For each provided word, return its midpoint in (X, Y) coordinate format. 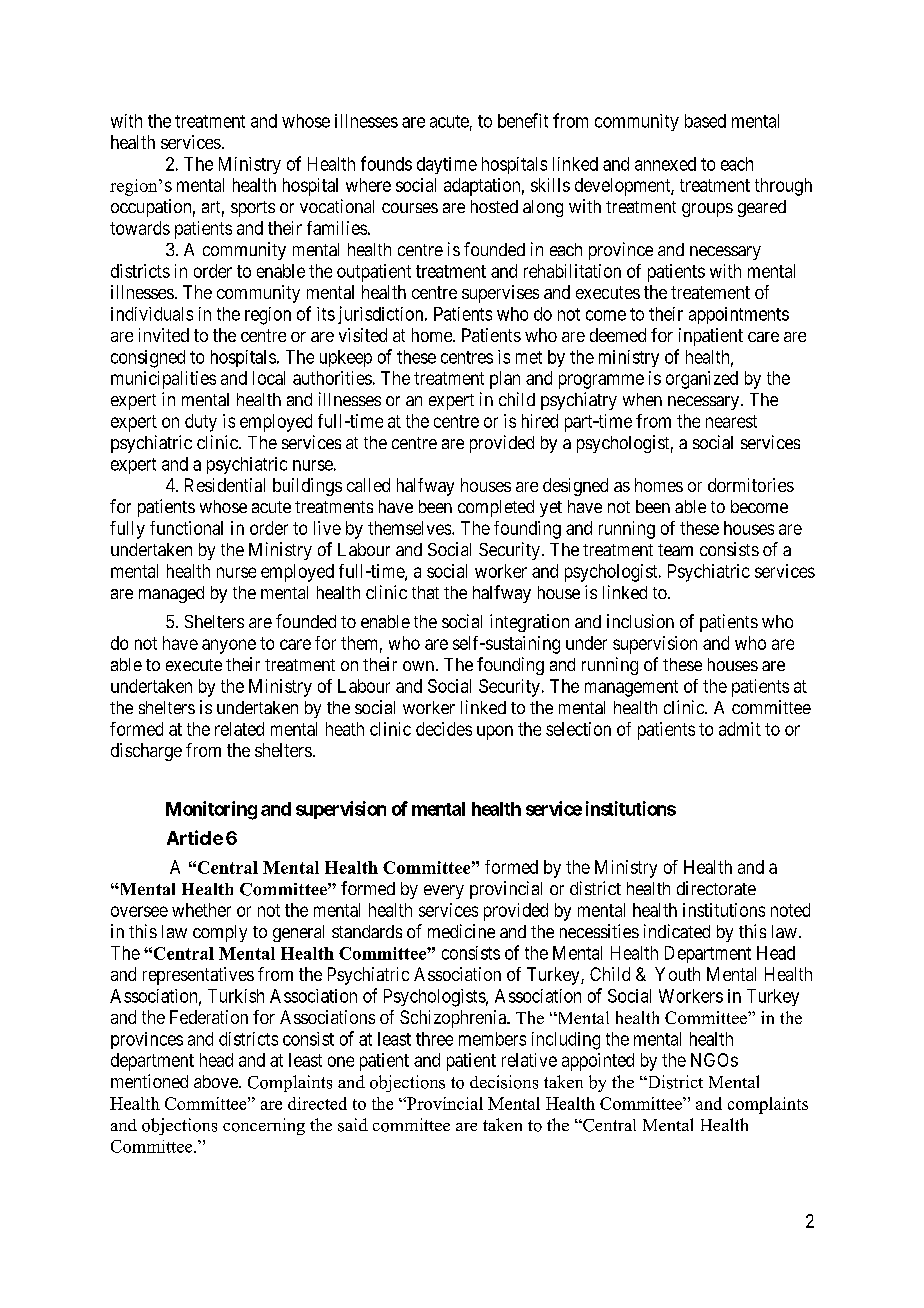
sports (253, 209)
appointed (598, 1062)
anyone (229, 646)
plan (505, 380)
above (217, 1081)
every (444, 892)
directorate (716, 888)
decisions (504, 1082)
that (425, 592)
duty (201, 423)
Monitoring (211, 810)
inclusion (640, 621)
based (705, 121)
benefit (523, 120)
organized (702, 380)
